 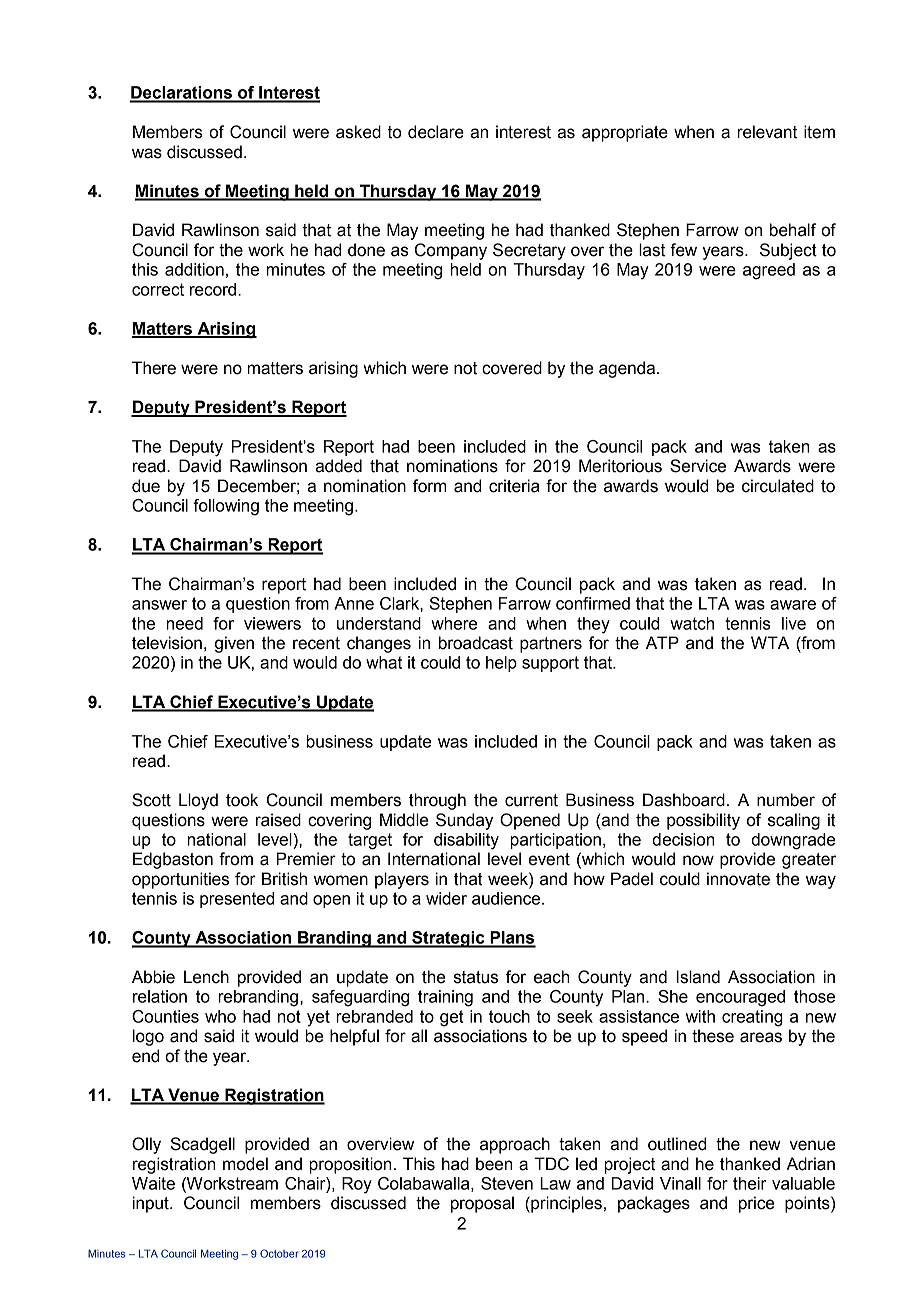 What do you see at coordinates (767, 132) in the screenshot?
I see `relevant` at bounding box center [767, 132].
